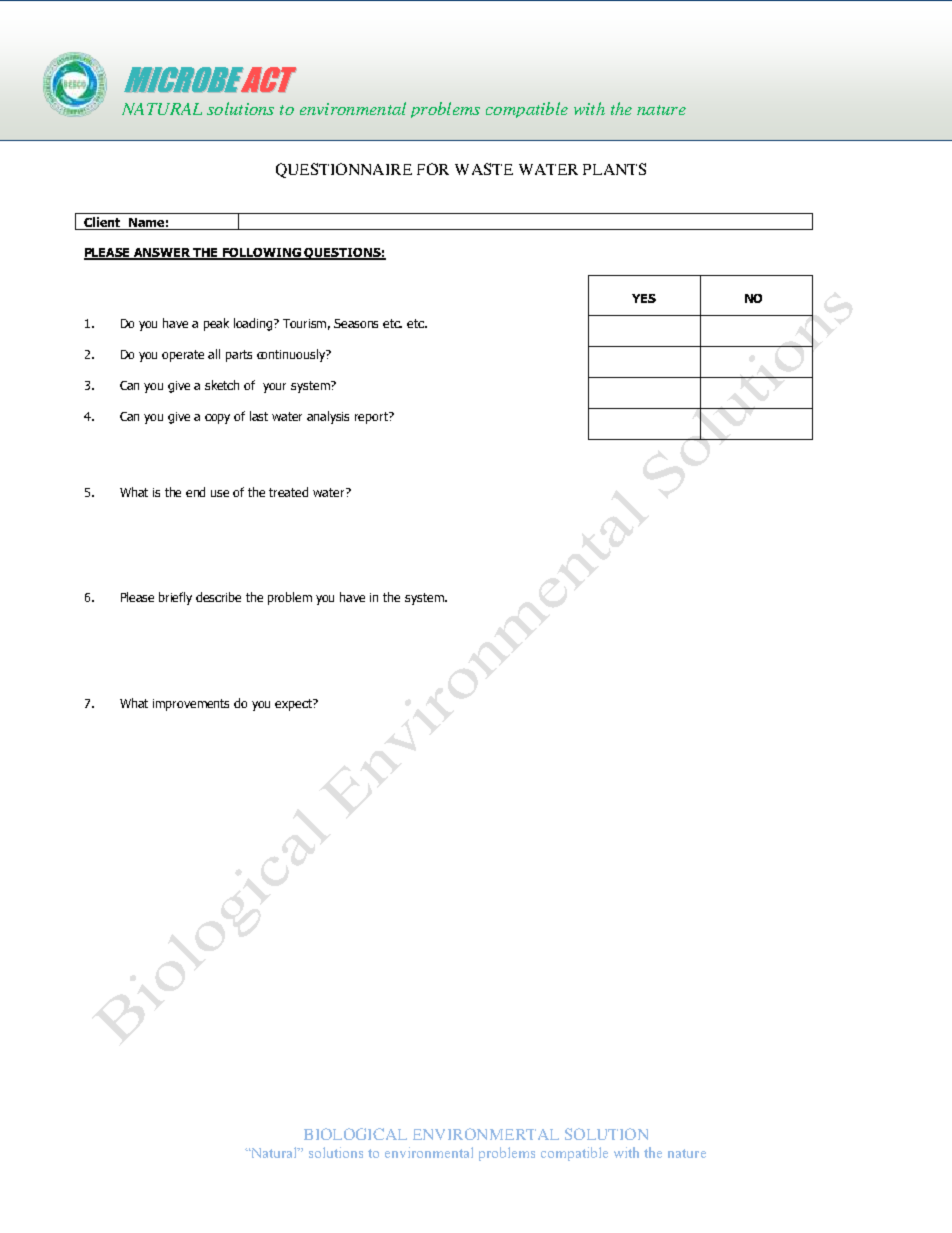 The width and height of the screenshot is (952, 1233). Describe the element at coordinates (288, 492) in the screenshot. I see `treated` at that location.
